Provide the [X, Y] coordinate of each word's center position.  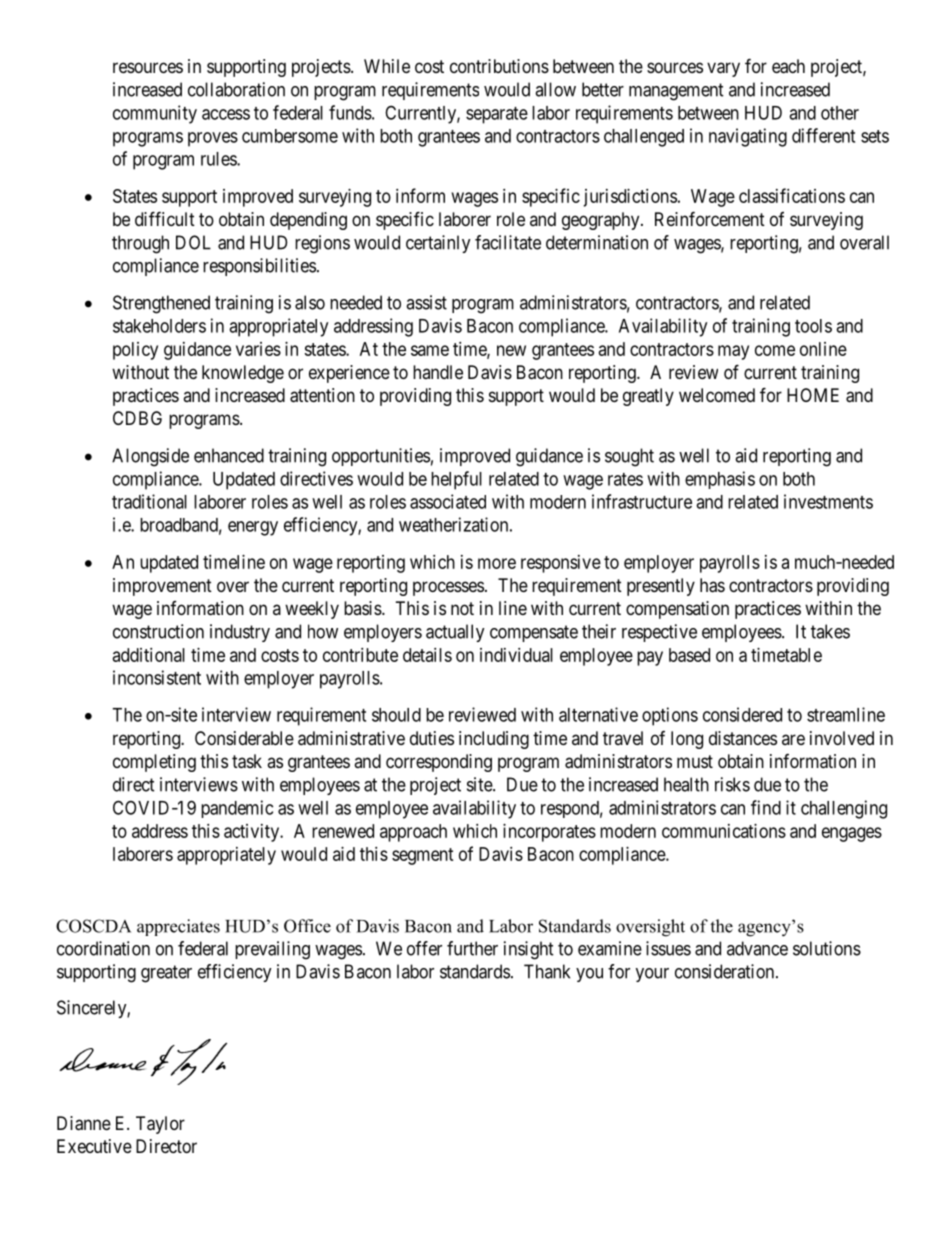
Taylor [160, 1125]
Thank [547, 971]
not [462, 608]
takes [830, 631]
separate [497, 115]
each [788, 66]
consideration [726, 971]
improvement [162, 587]
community [155, 114]
